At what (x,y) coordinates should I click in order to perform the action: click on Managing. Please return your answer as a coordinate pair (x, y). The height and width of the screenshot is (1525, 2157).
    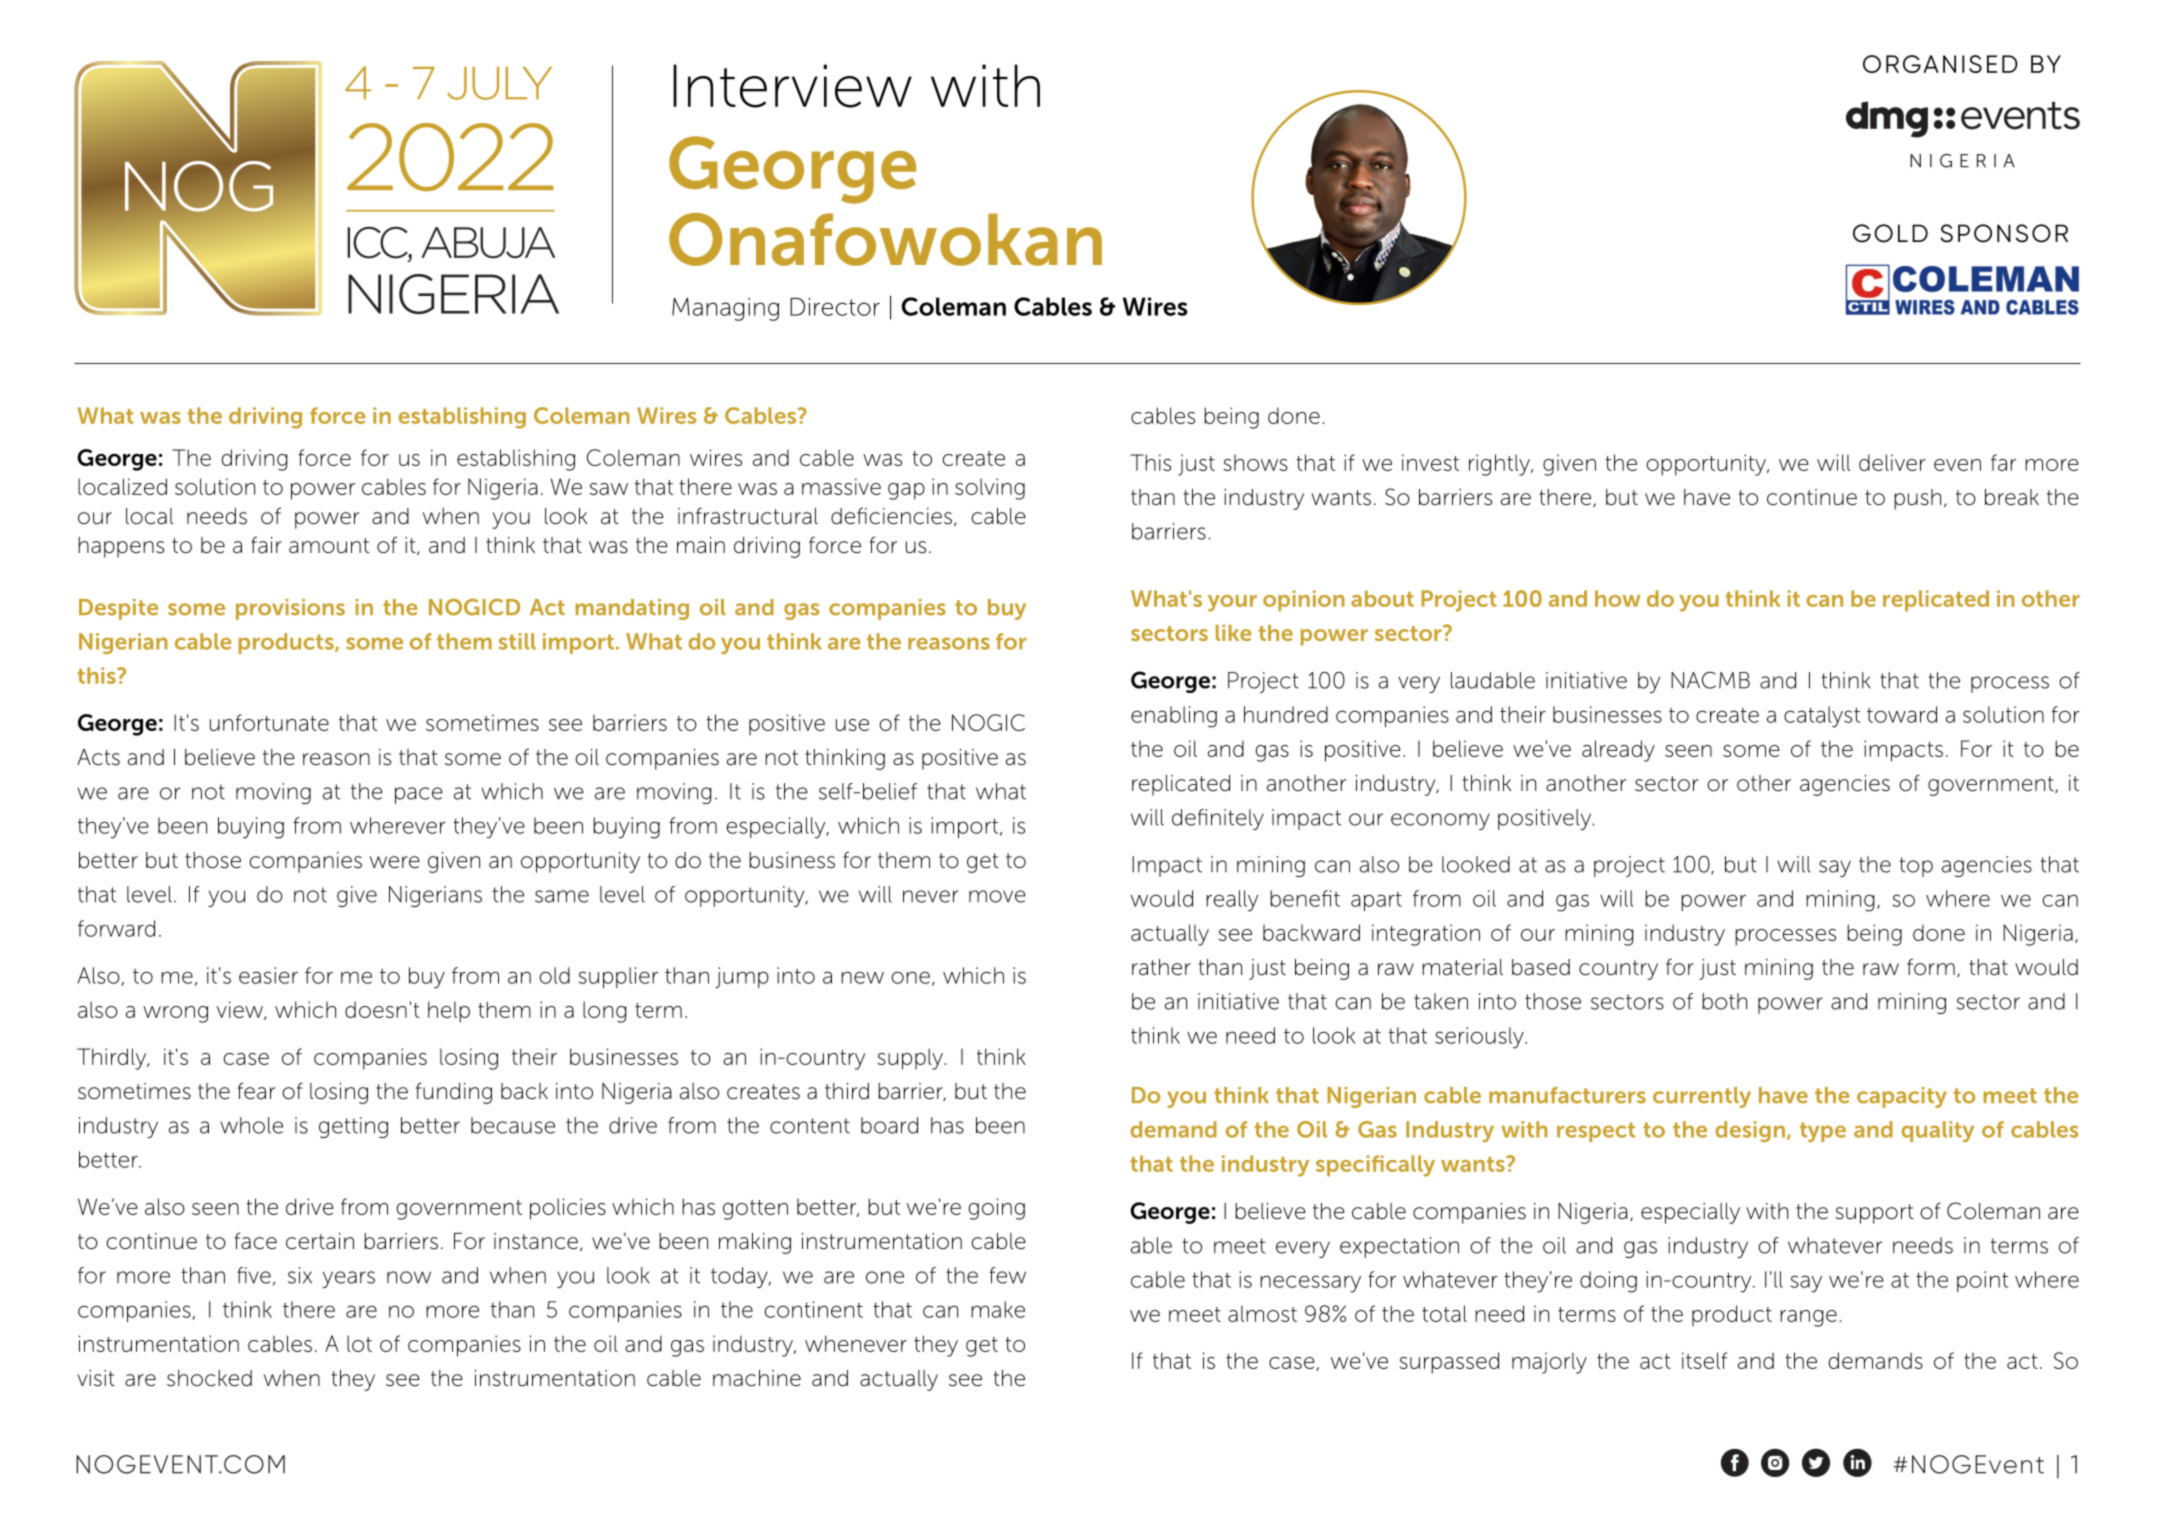
    Looking at the image, I should click on (725, 309).
